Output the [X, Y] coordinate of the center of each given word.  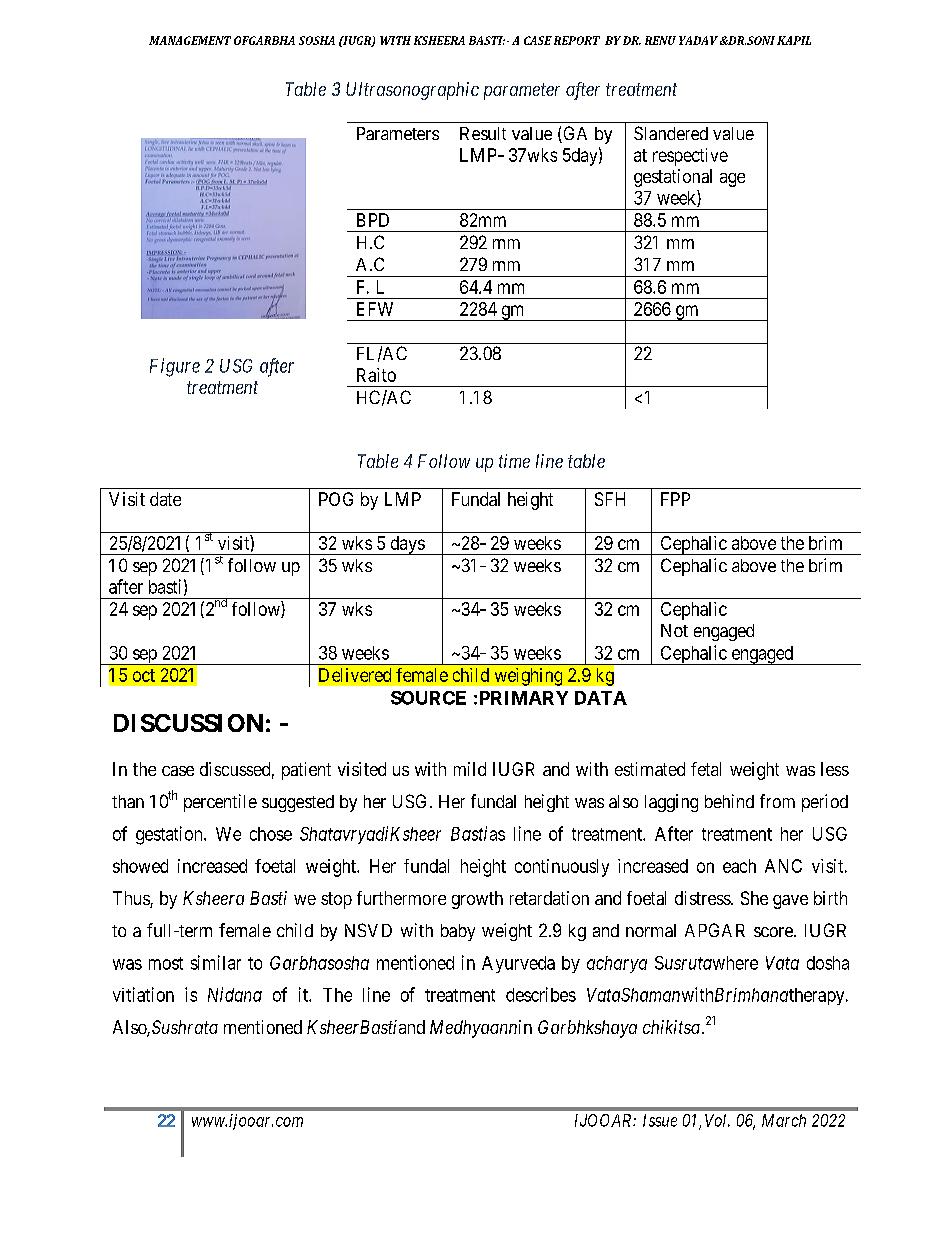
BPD [373, 220]
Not [674, 630]
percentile [220, 803]
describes [541, 994]
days [407, 545]
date [165, 499]
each [739, 866]
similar [216, 962]
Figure [175, 367]
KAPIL [794, 40]
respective [690, 157]
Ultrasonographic [412, 91]
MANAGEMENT [190, 40]
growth [477, 900]
